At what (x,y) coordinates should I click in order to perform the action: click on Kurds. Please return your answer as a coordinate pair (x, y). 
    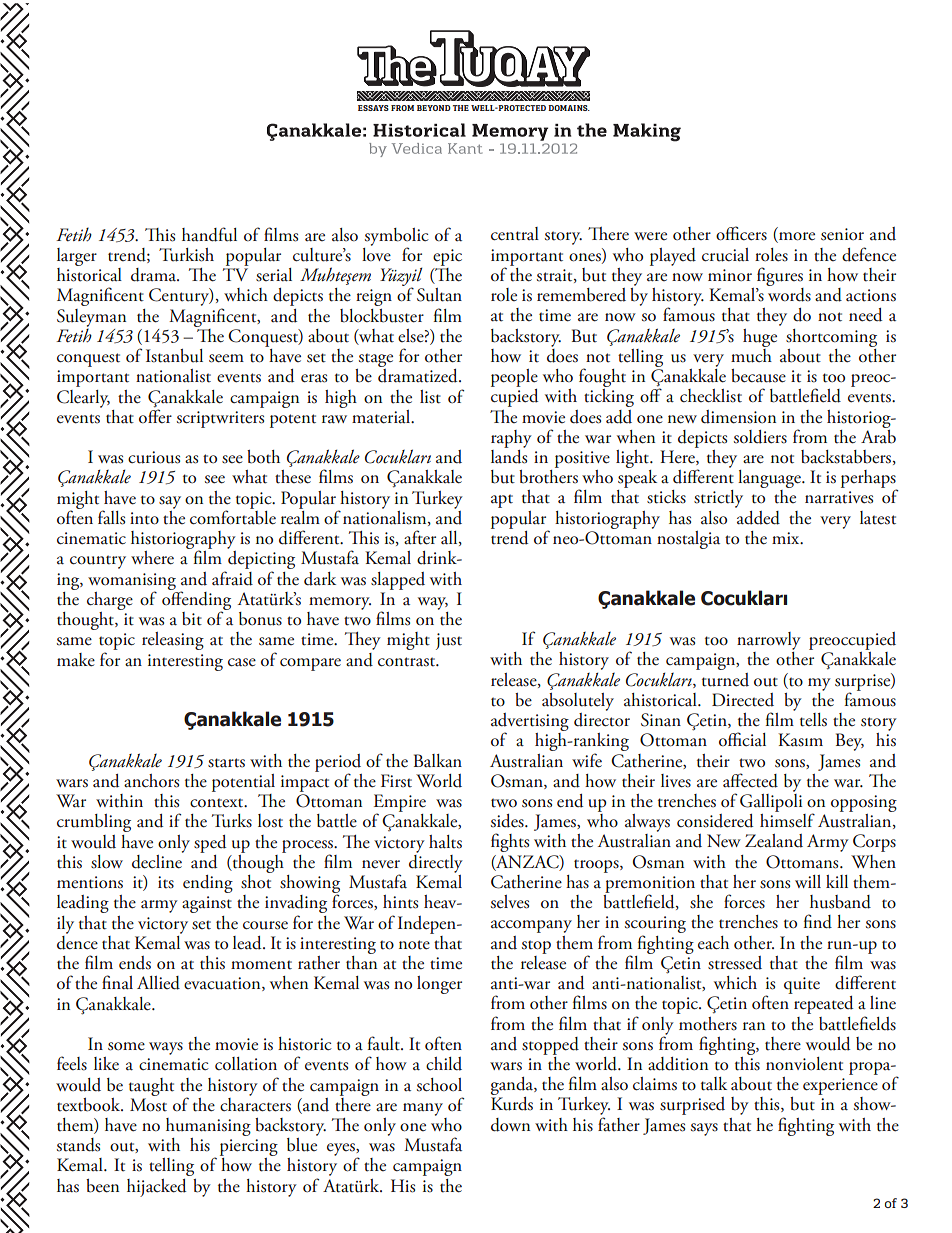
    Looking at the image, I should click on (512, 1104).
